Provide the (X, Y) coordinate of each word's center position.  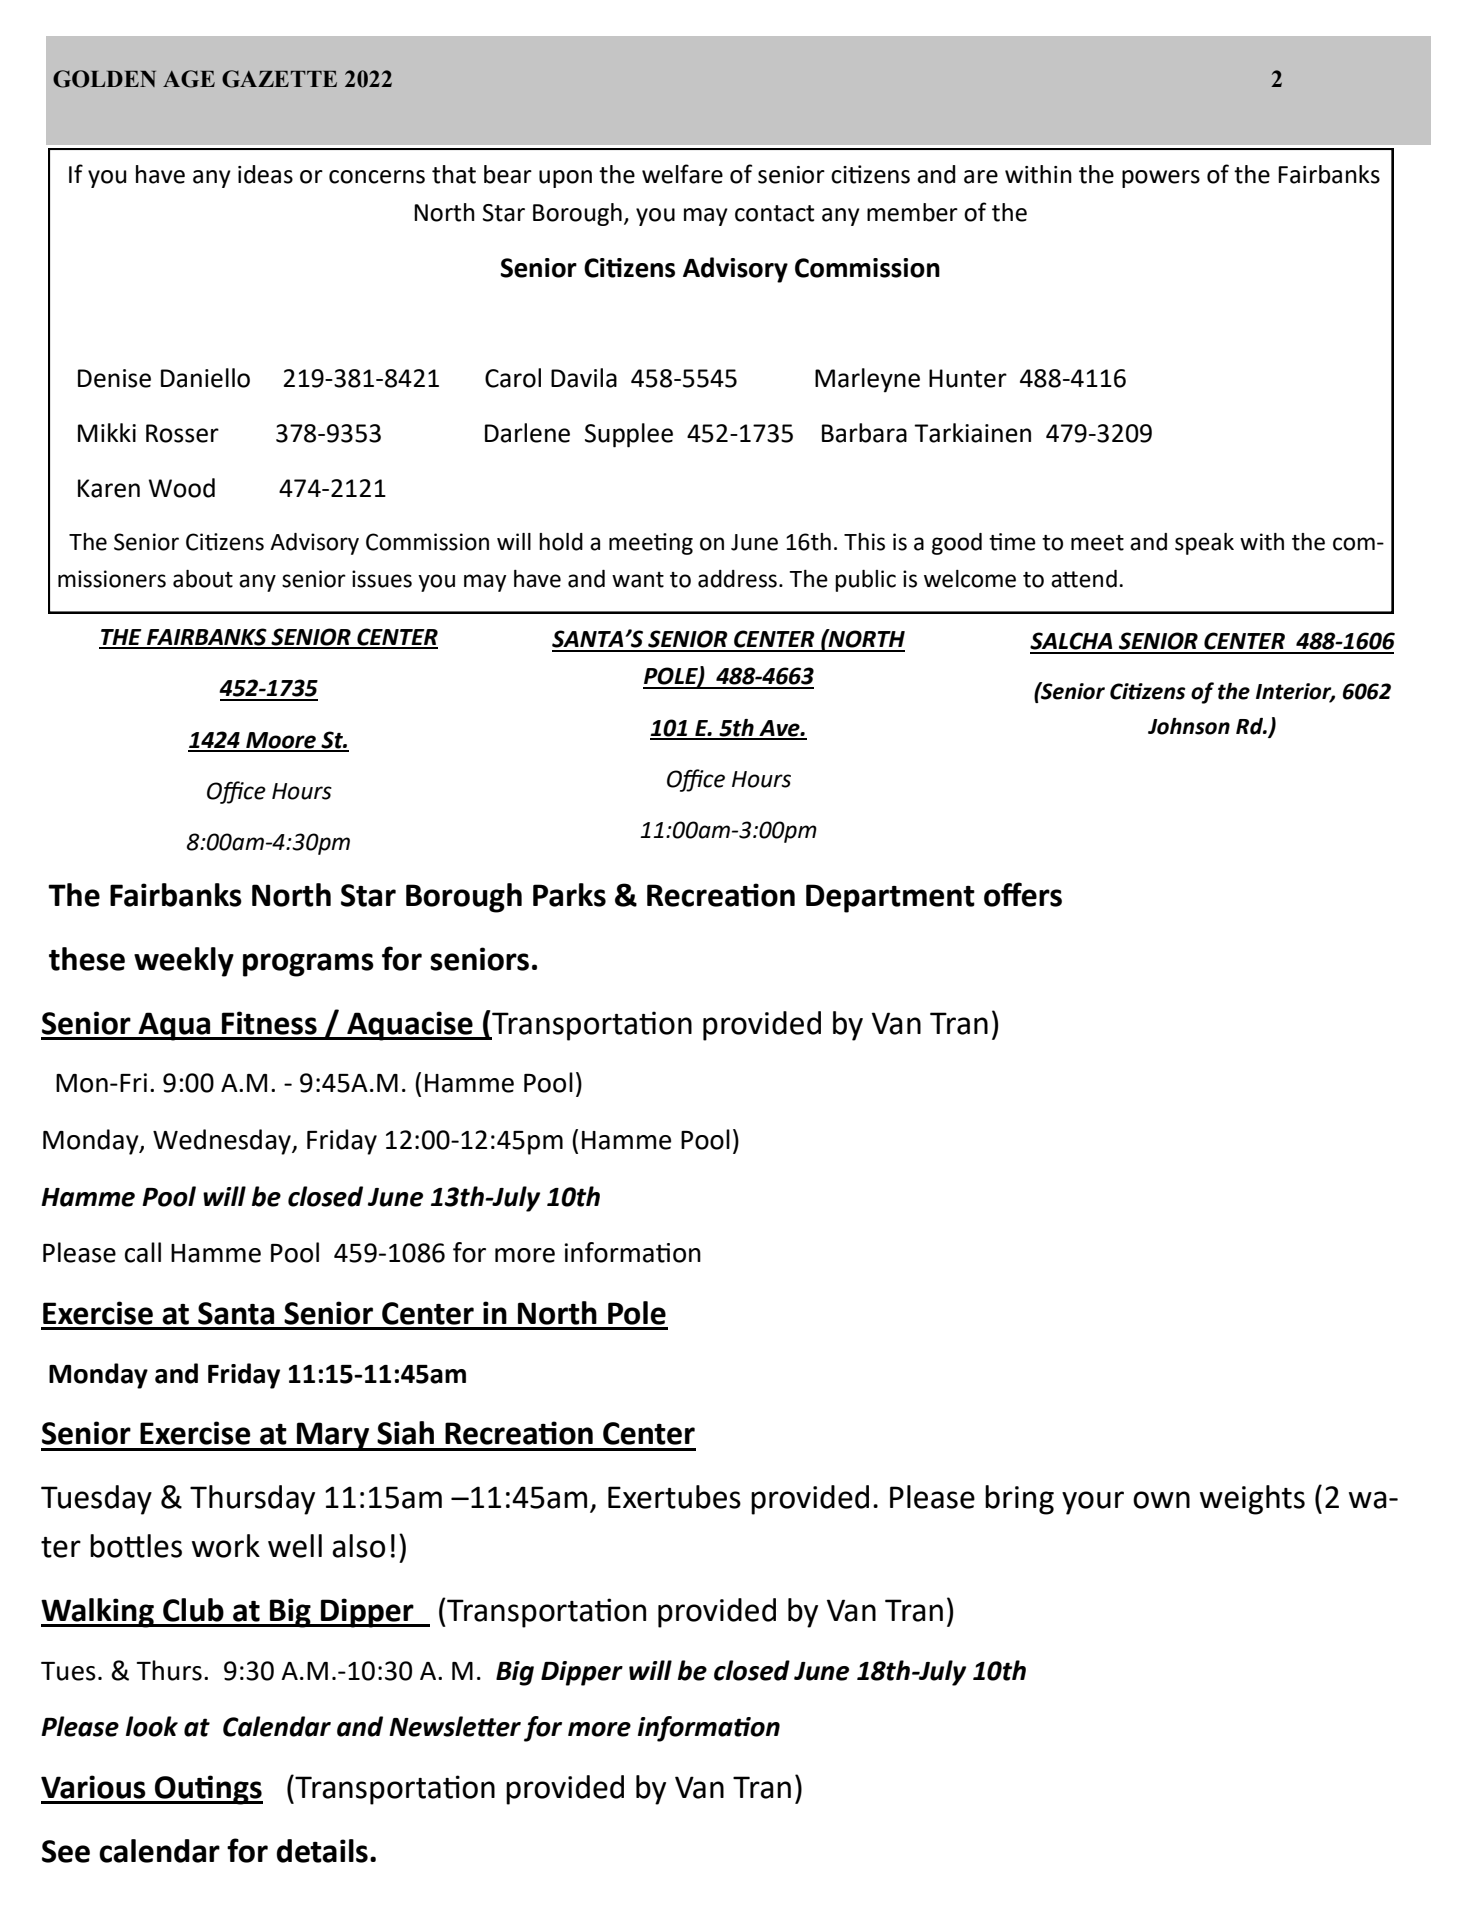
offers (1023, 894)
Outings (208, 1790)
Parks (569, 895)
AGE (189, 79)
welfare (682, 174)
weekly (184, 962)
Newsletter (455, 1726)
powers (1161, 179)
